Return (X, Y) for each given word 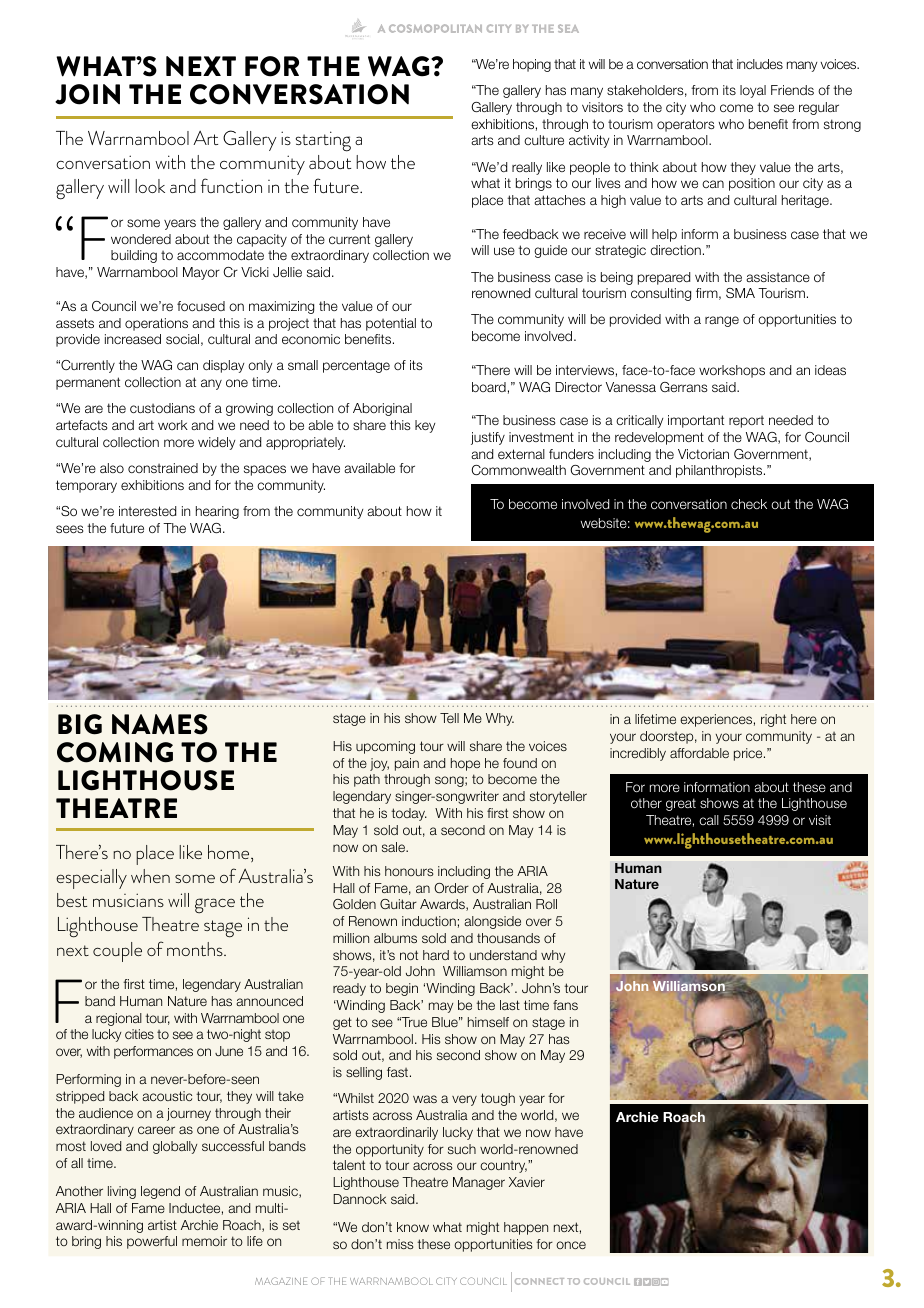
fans (565, 1005)
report (746, 422)
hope (465, 764)
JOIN (87, 94)
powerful (152, 1242)
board (489, 387)
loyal (753, 91)
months (196, 949)
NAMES (160, 724)
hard (436, 955)
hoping (532, 65)
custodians (162, 408)
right (773, 720)
